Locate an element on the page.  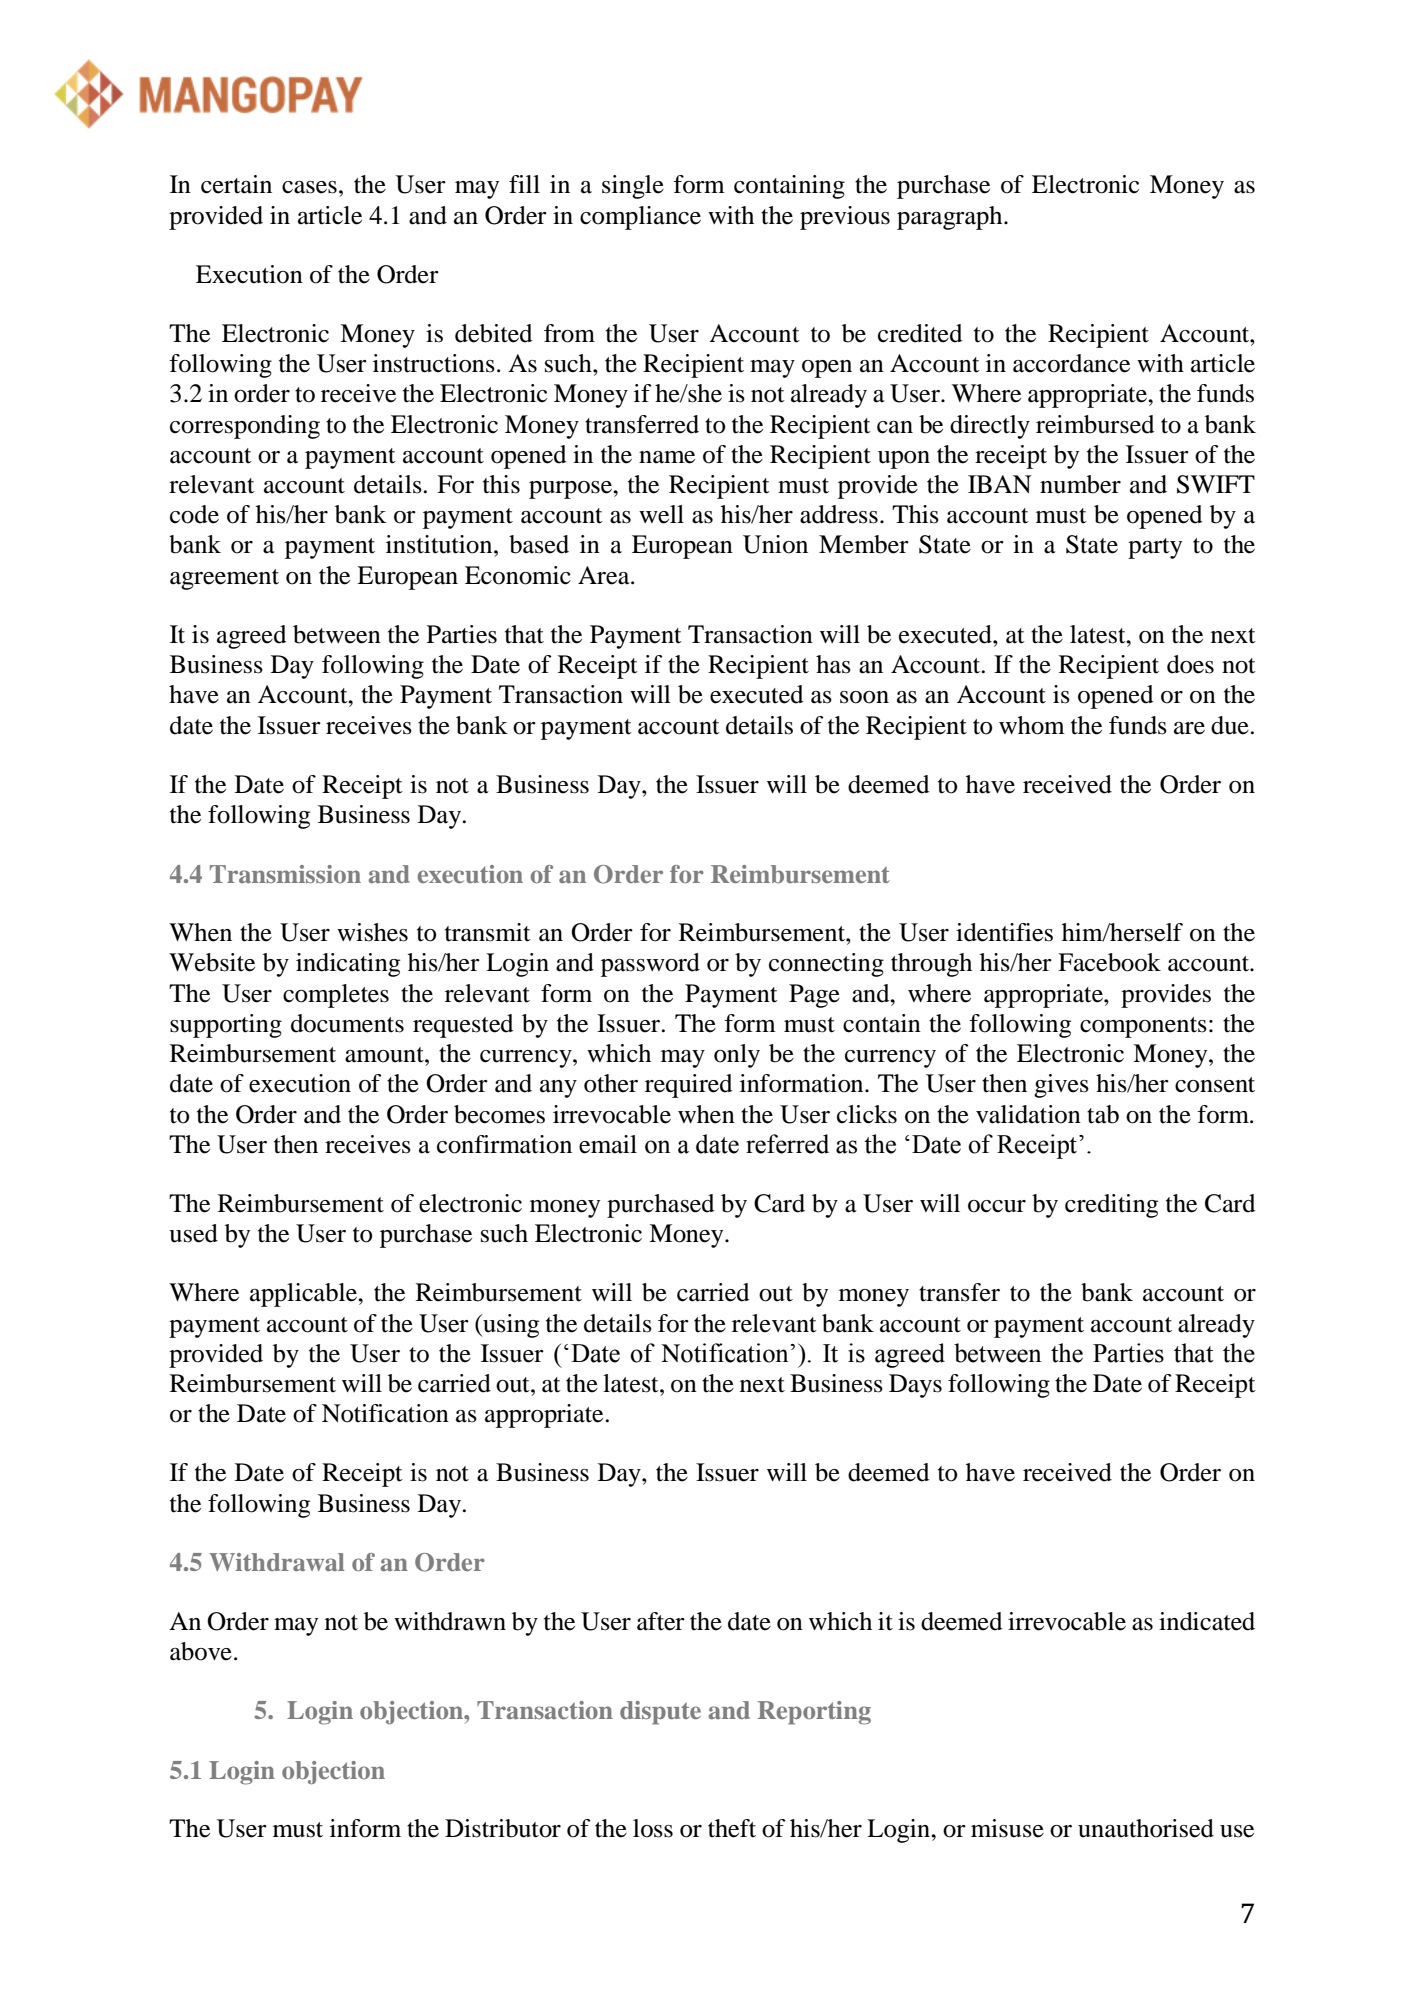
applicable is located at coordinates (304, 1295).
